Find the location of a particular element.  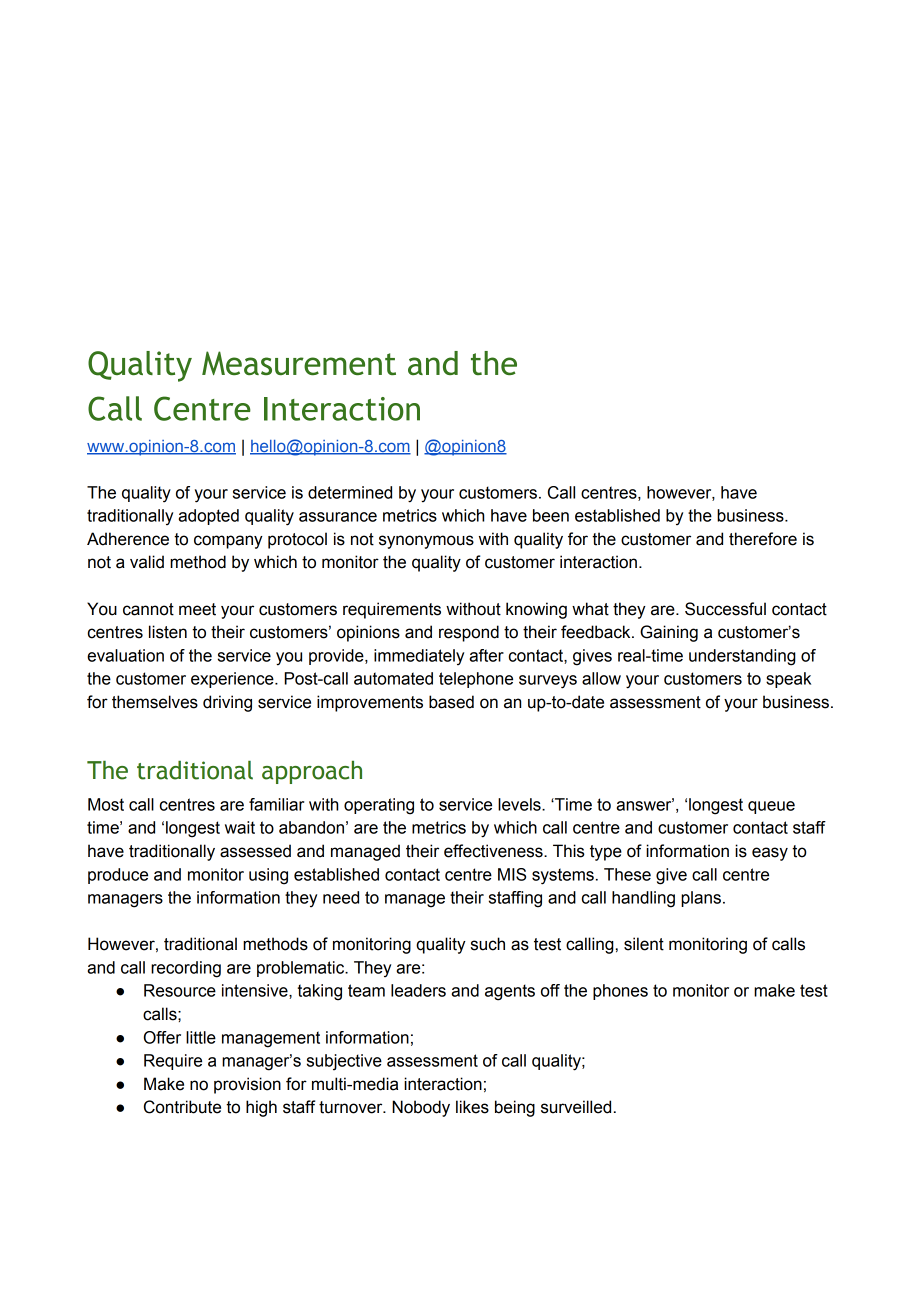

themselves is located at coordinates (155, 702).
